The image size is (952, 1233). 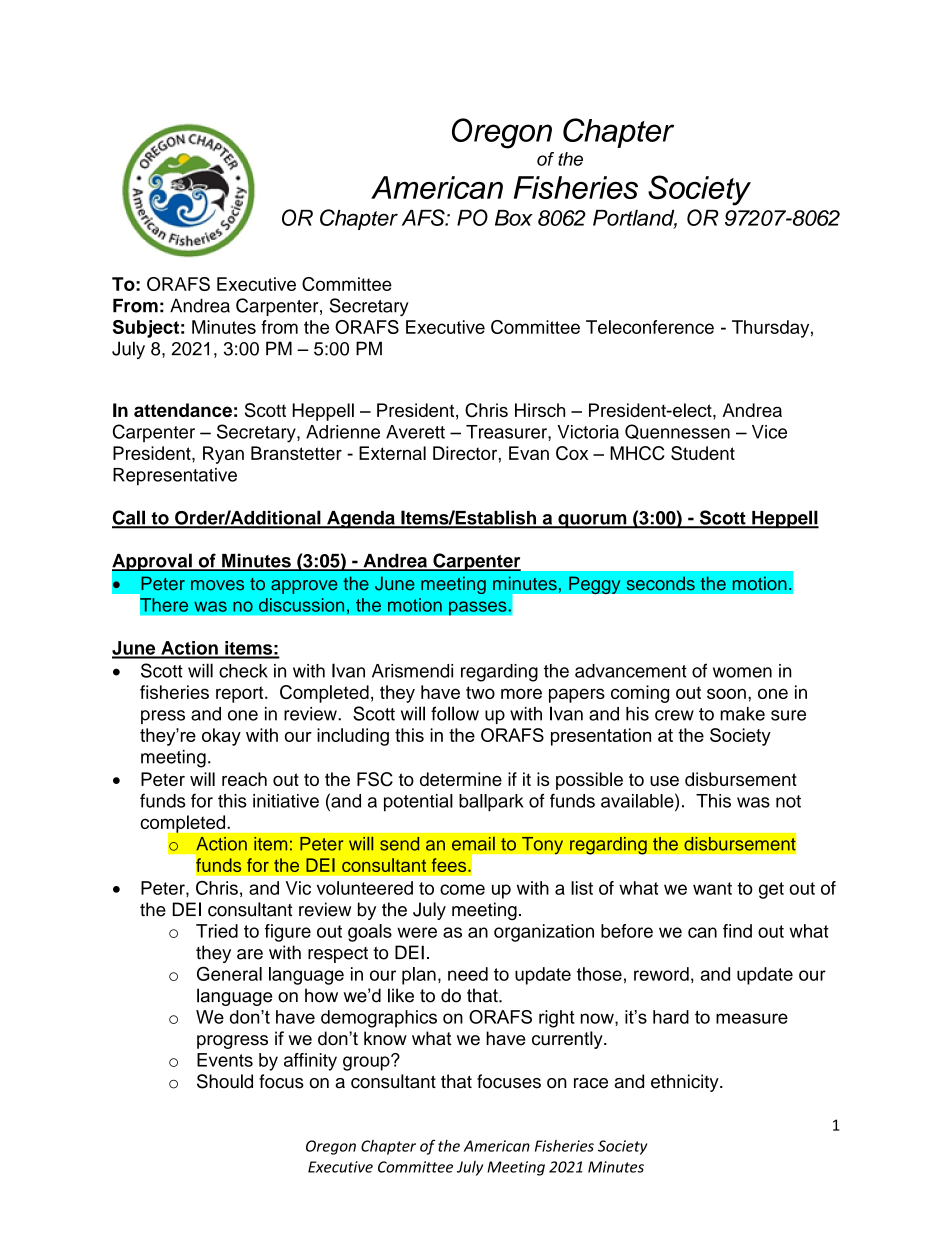 I want to click on Portland, so click(x=635, y=219).
